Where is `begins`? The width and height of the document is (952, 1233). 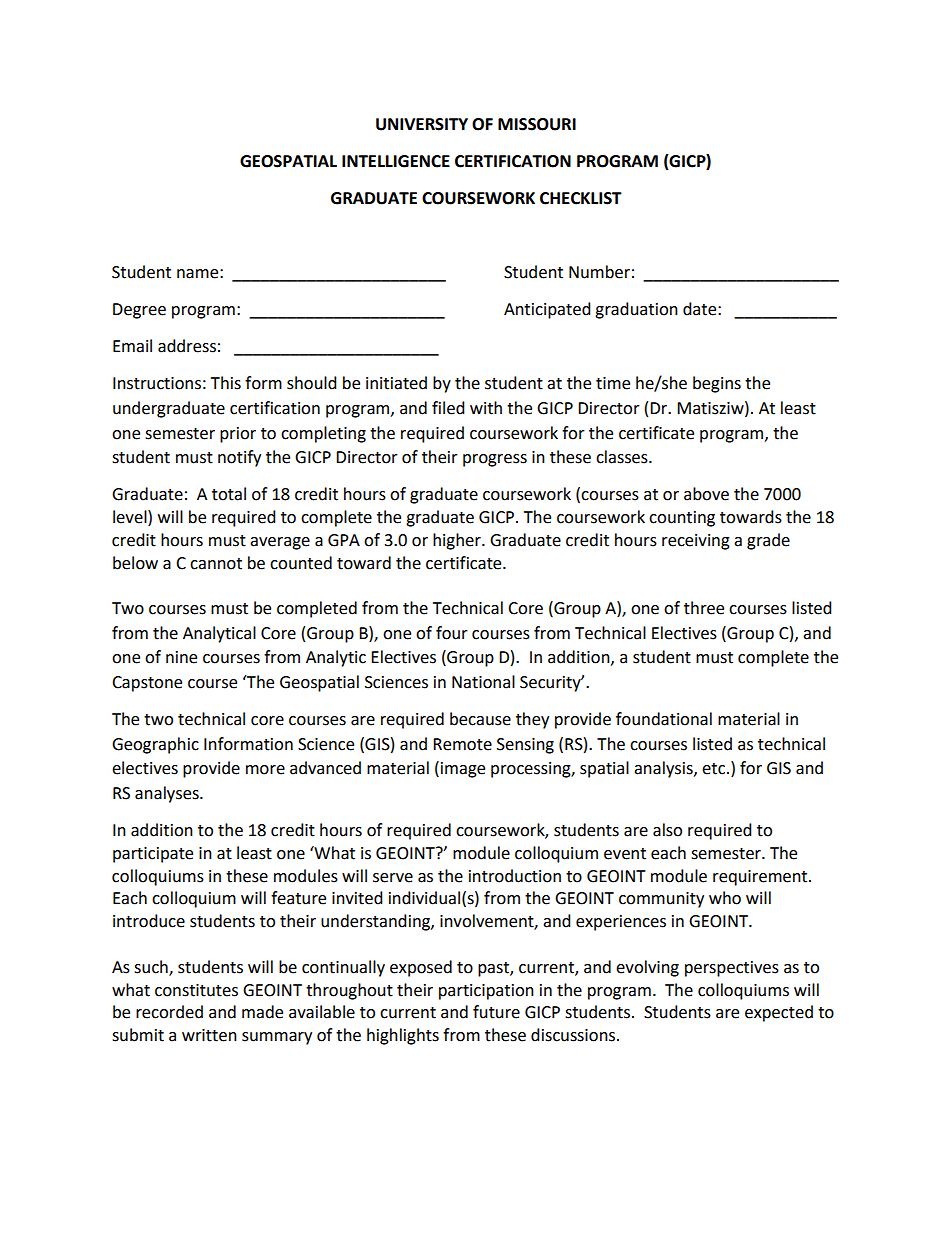
begins is located at coordinates (717, 384).
